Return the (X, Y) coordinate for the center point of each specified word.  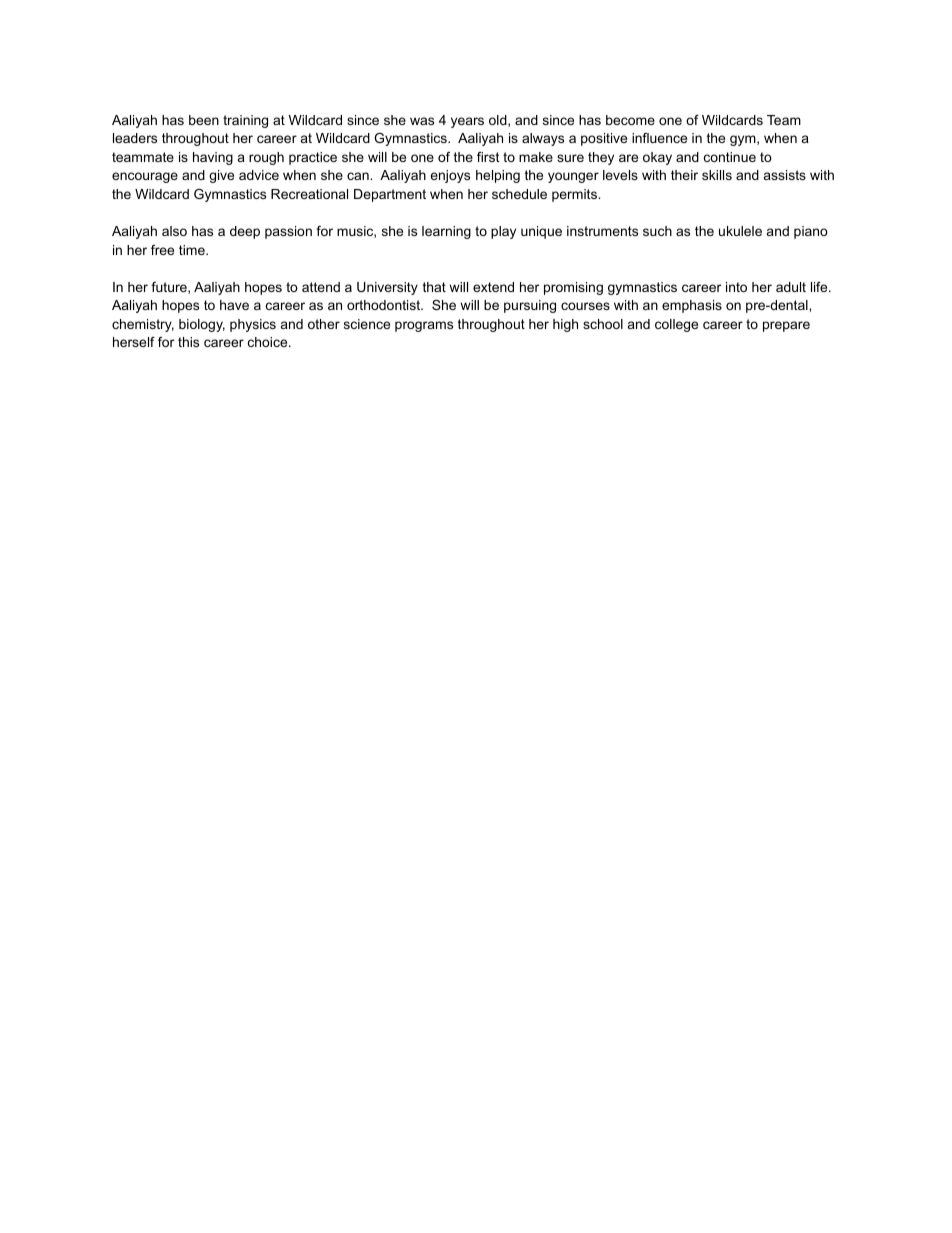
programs (424, 326)
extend (493, 287)
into (736, 287)
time (193, 250)
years (467, 122)
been (204, 120)
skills (717, 175)
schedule (519, 194)
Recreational (309, 194)
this (188, 342)
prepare (786, 326)
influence (659, 138)
